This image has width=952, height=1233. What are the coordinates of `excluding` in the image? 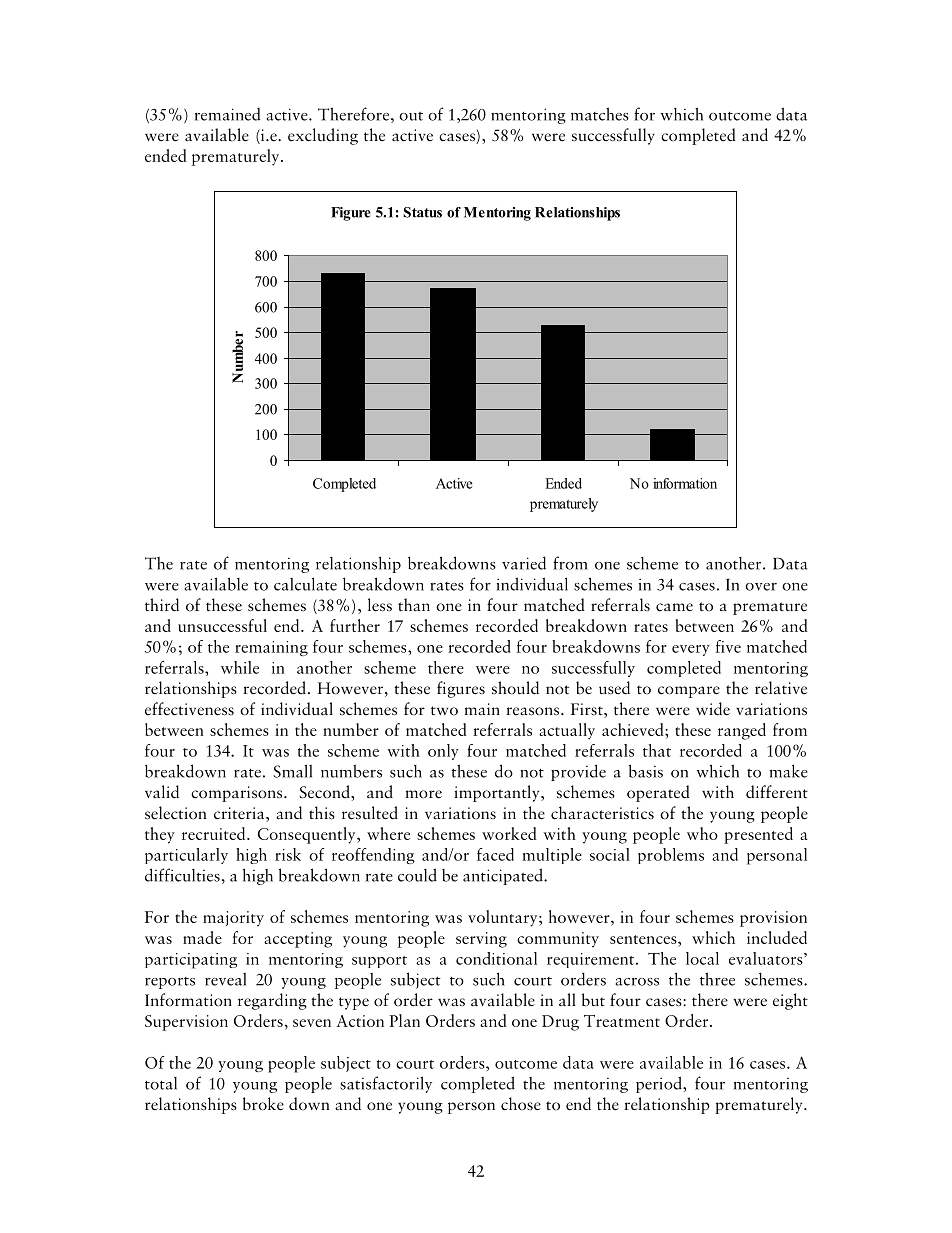 It's located at (323, 136).
